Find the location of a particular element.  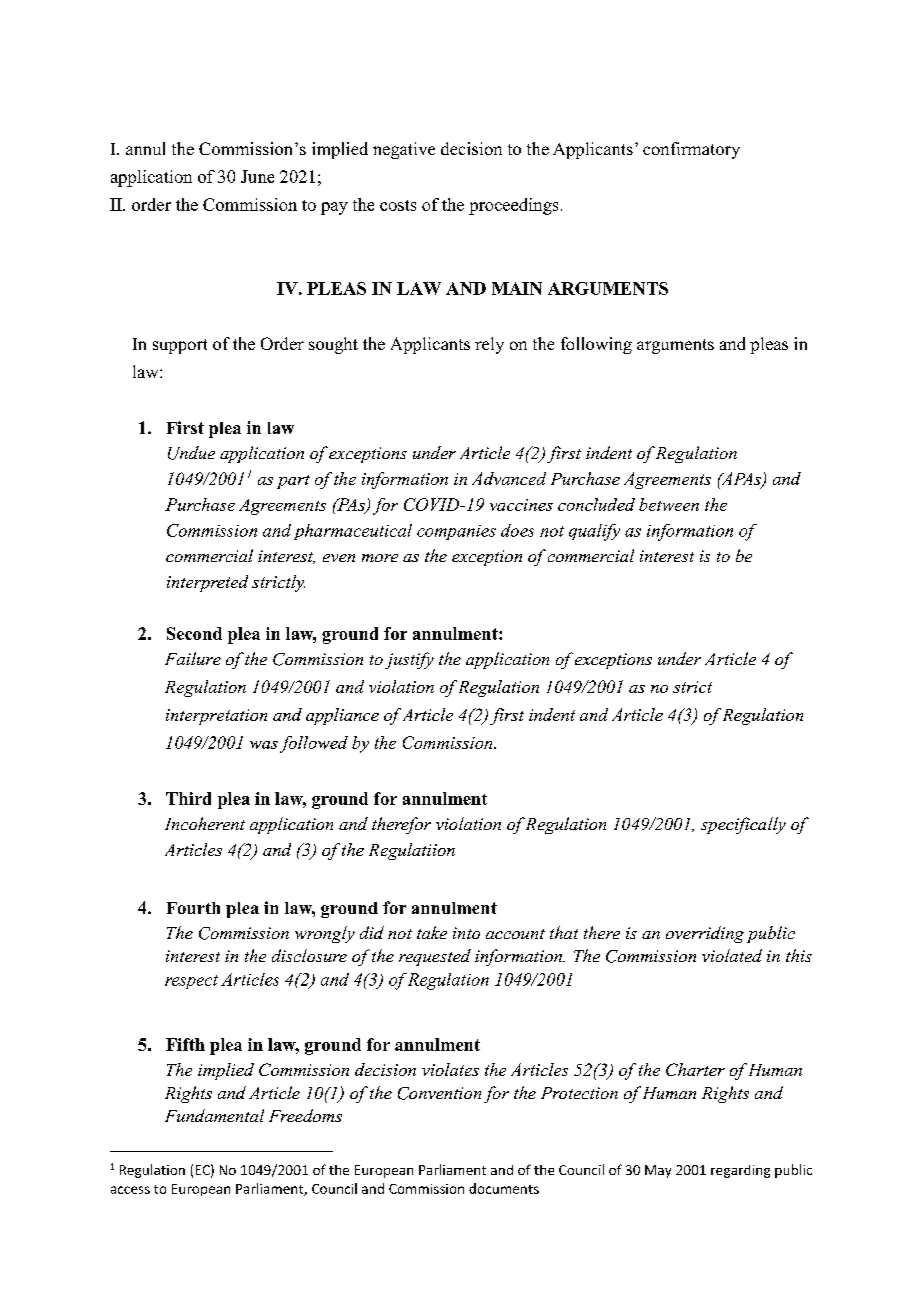

June is located at coordinates (257, 176).
